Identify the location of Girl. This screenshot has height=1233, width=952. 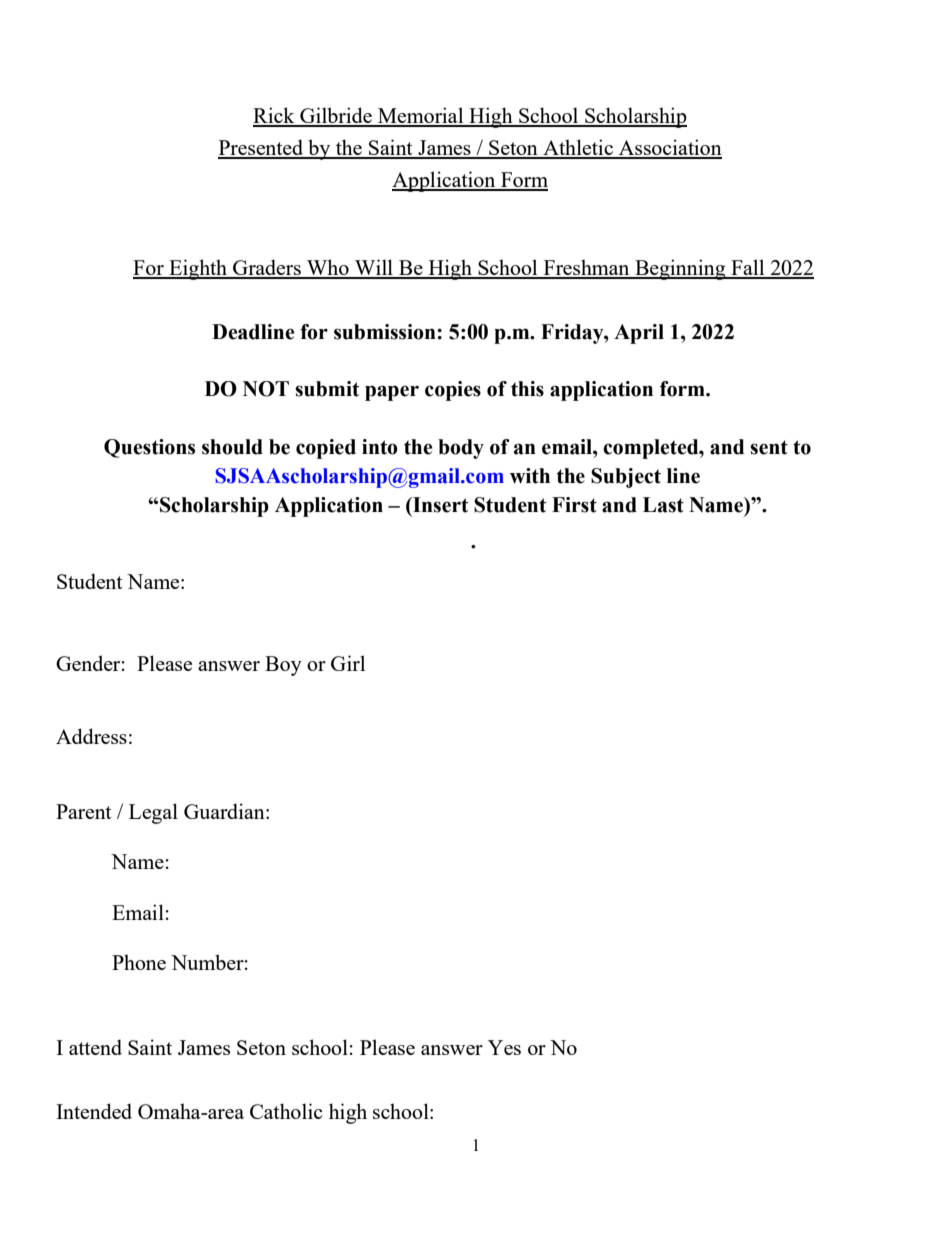
(348, 663).
